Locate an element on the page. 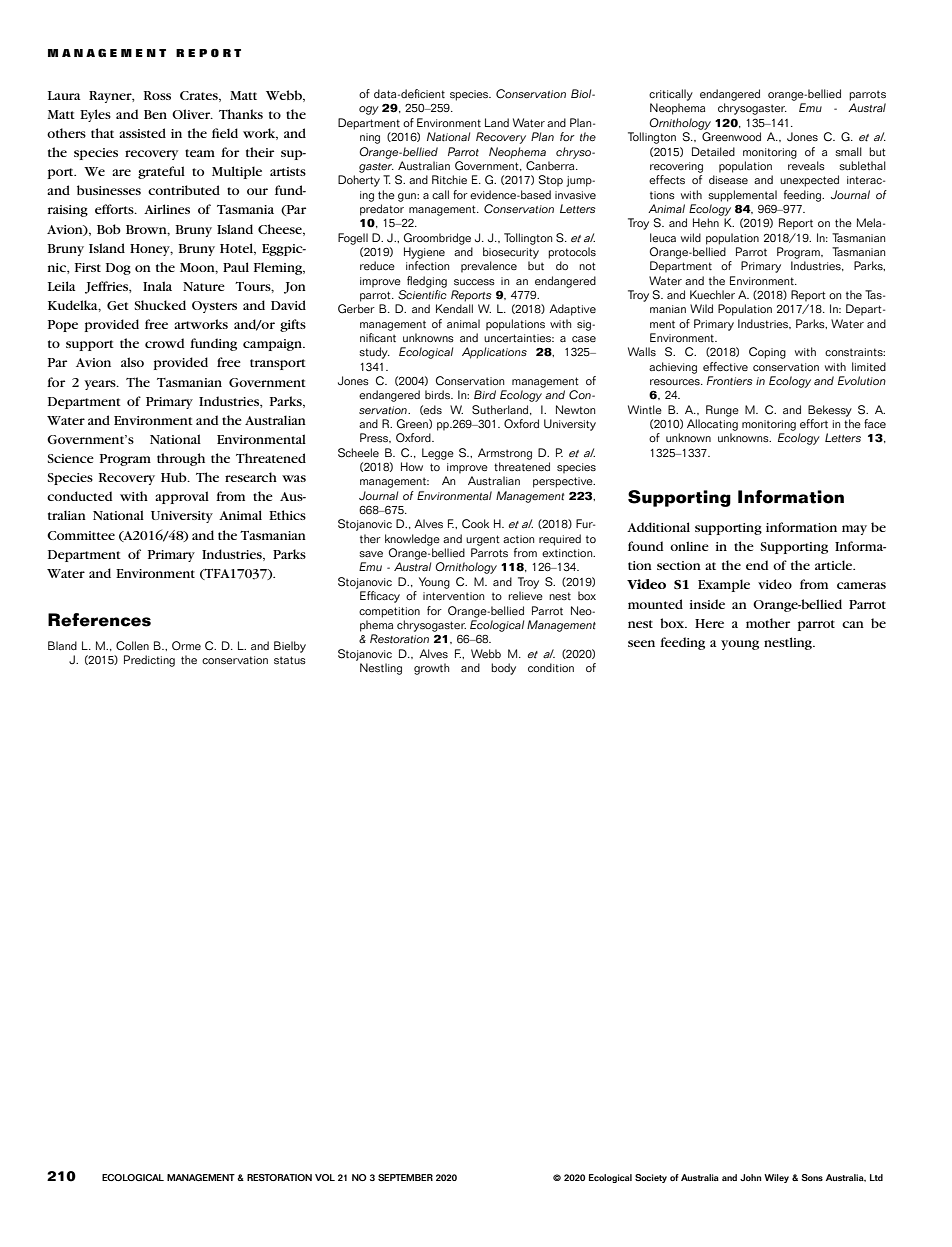 Image resolution: width=952 pixels, height=1247 pixels. Predicting is located at coordinates (149, 661).
